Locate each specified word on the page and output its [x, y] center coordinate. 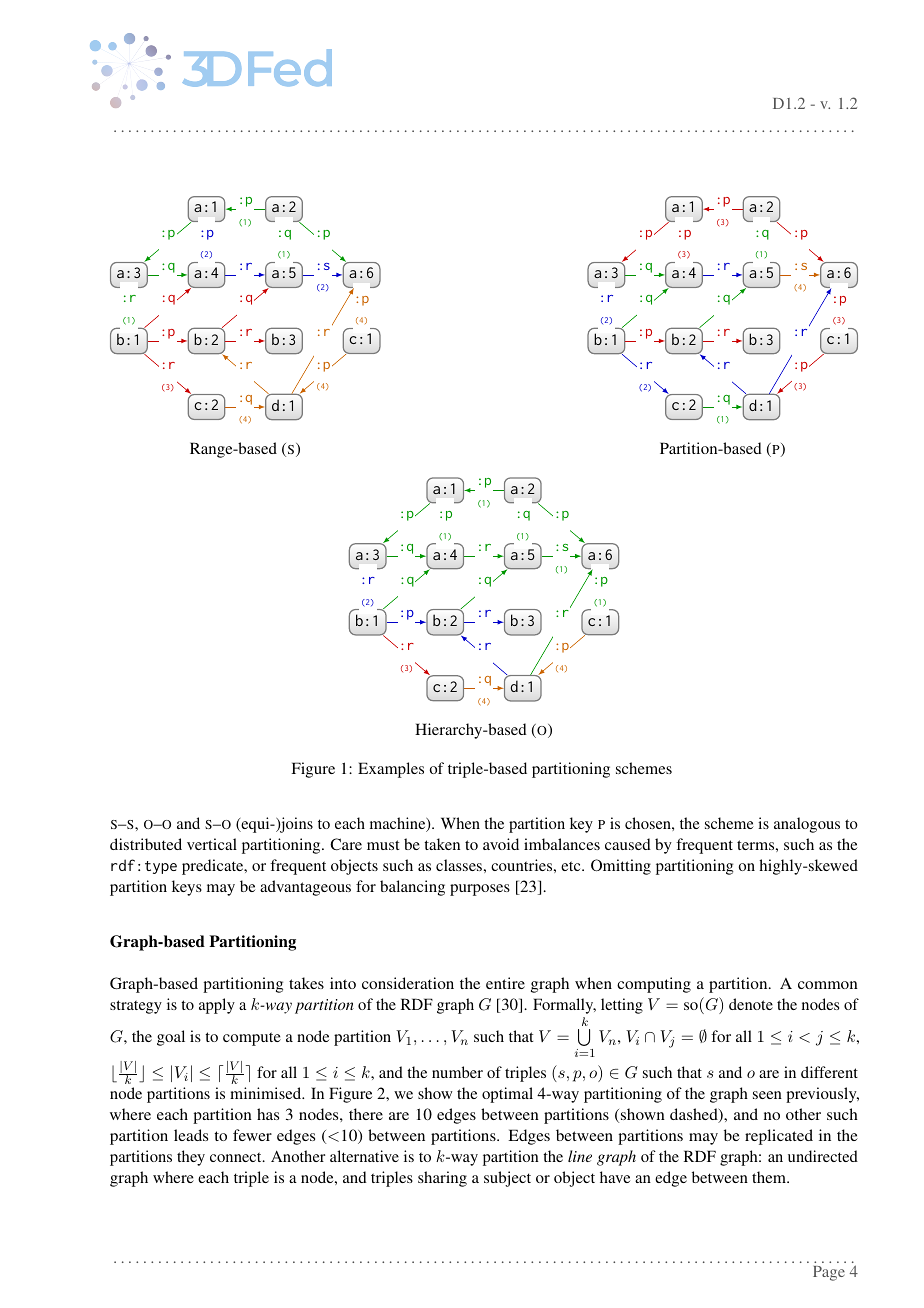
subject [507, 1179]
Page [829, 1273]
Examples [391, 770]
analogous [807, 825]
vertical [212, 844]
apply [217, 1006]
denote [751, 1004]
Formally [564, 1006]
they [191, 1158]
